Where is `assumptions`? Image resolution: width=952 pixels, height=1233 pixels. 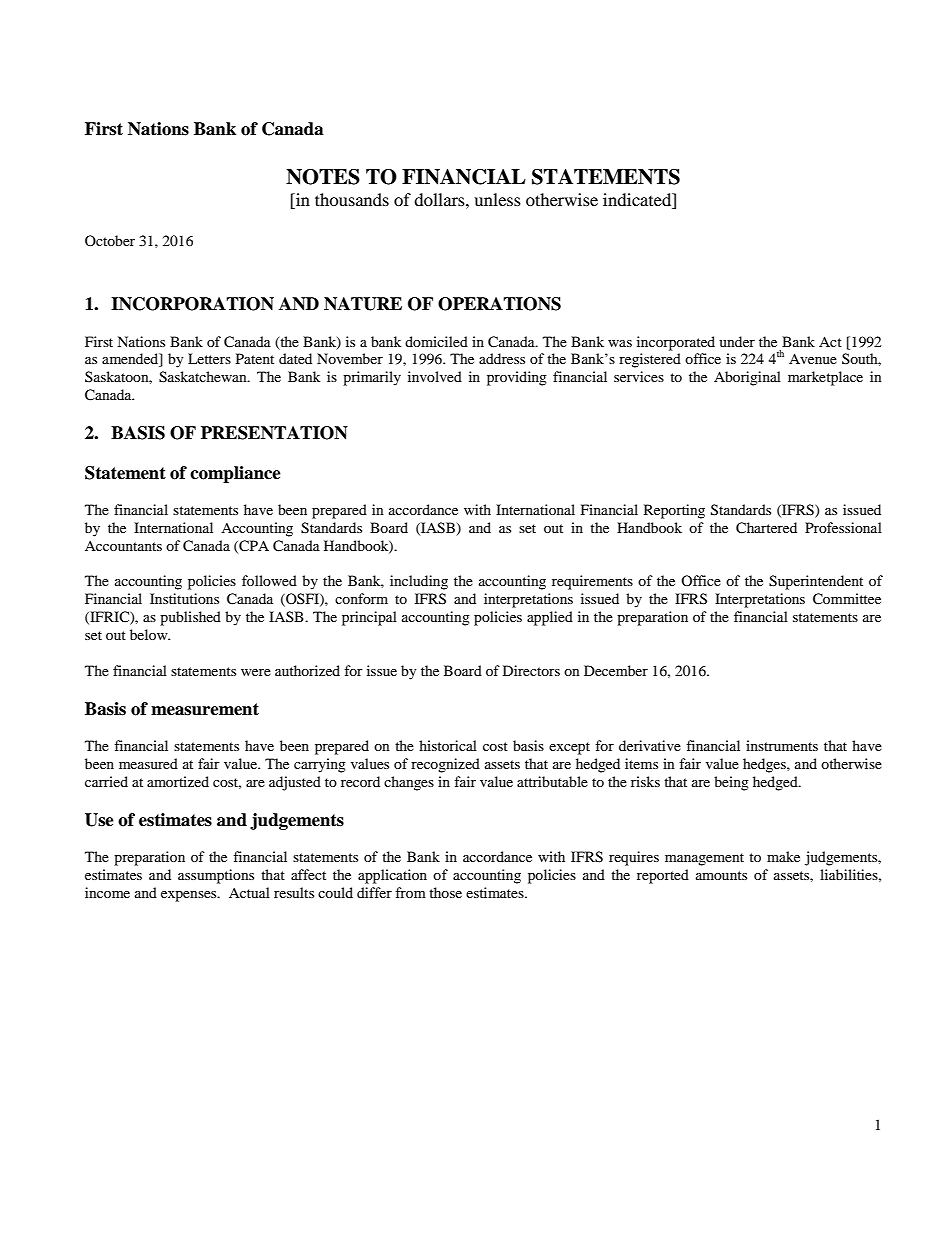 assumptions is located at coordinates (216, 876).
